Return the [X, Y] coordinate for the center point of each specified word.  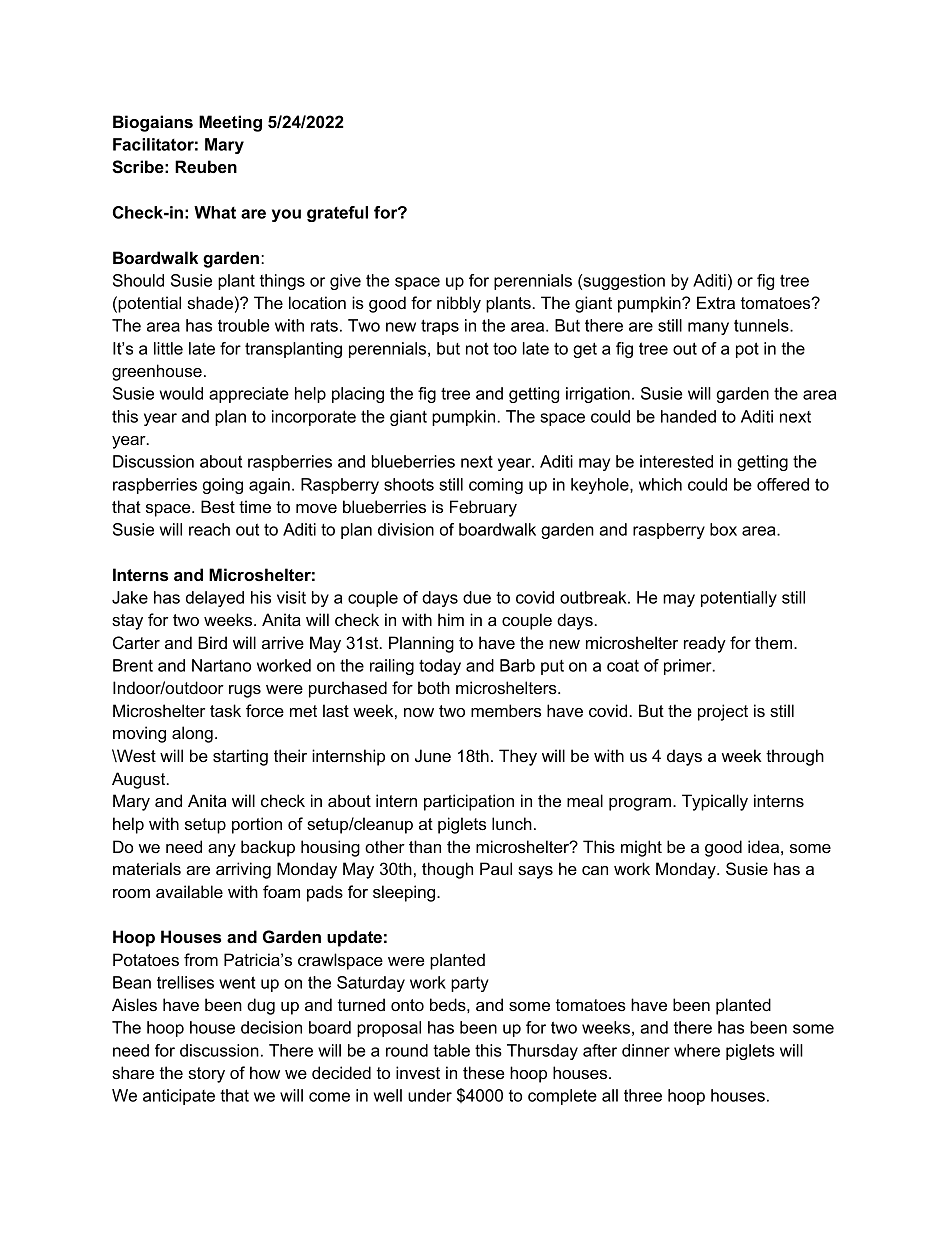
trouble [243, 325]
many [708, 328]
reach [209, 529]
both [434, 687]
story [207, 1075]
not [477, 348]
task [225, 710]
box [723, 529]
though [447, 870]
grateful [337, 214]
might [641, 848]
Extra [716, 302]
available [189, 891]
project [723, 712]
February [483, 508]
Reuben [206, 166]
